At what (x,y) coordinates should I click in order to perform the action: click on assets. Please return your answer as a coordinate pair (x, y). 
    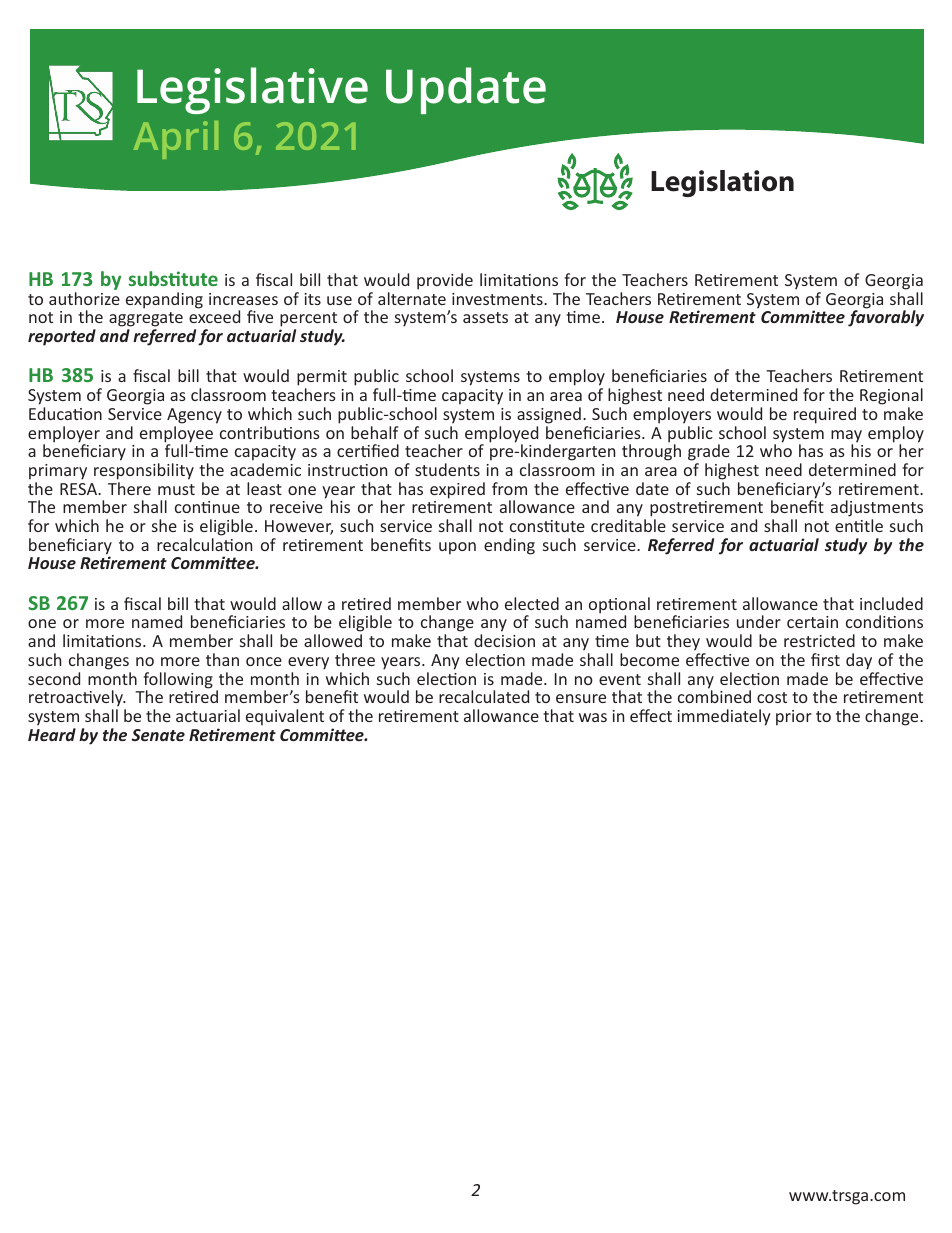
    Looking at the image, I should click on (485, 317).
